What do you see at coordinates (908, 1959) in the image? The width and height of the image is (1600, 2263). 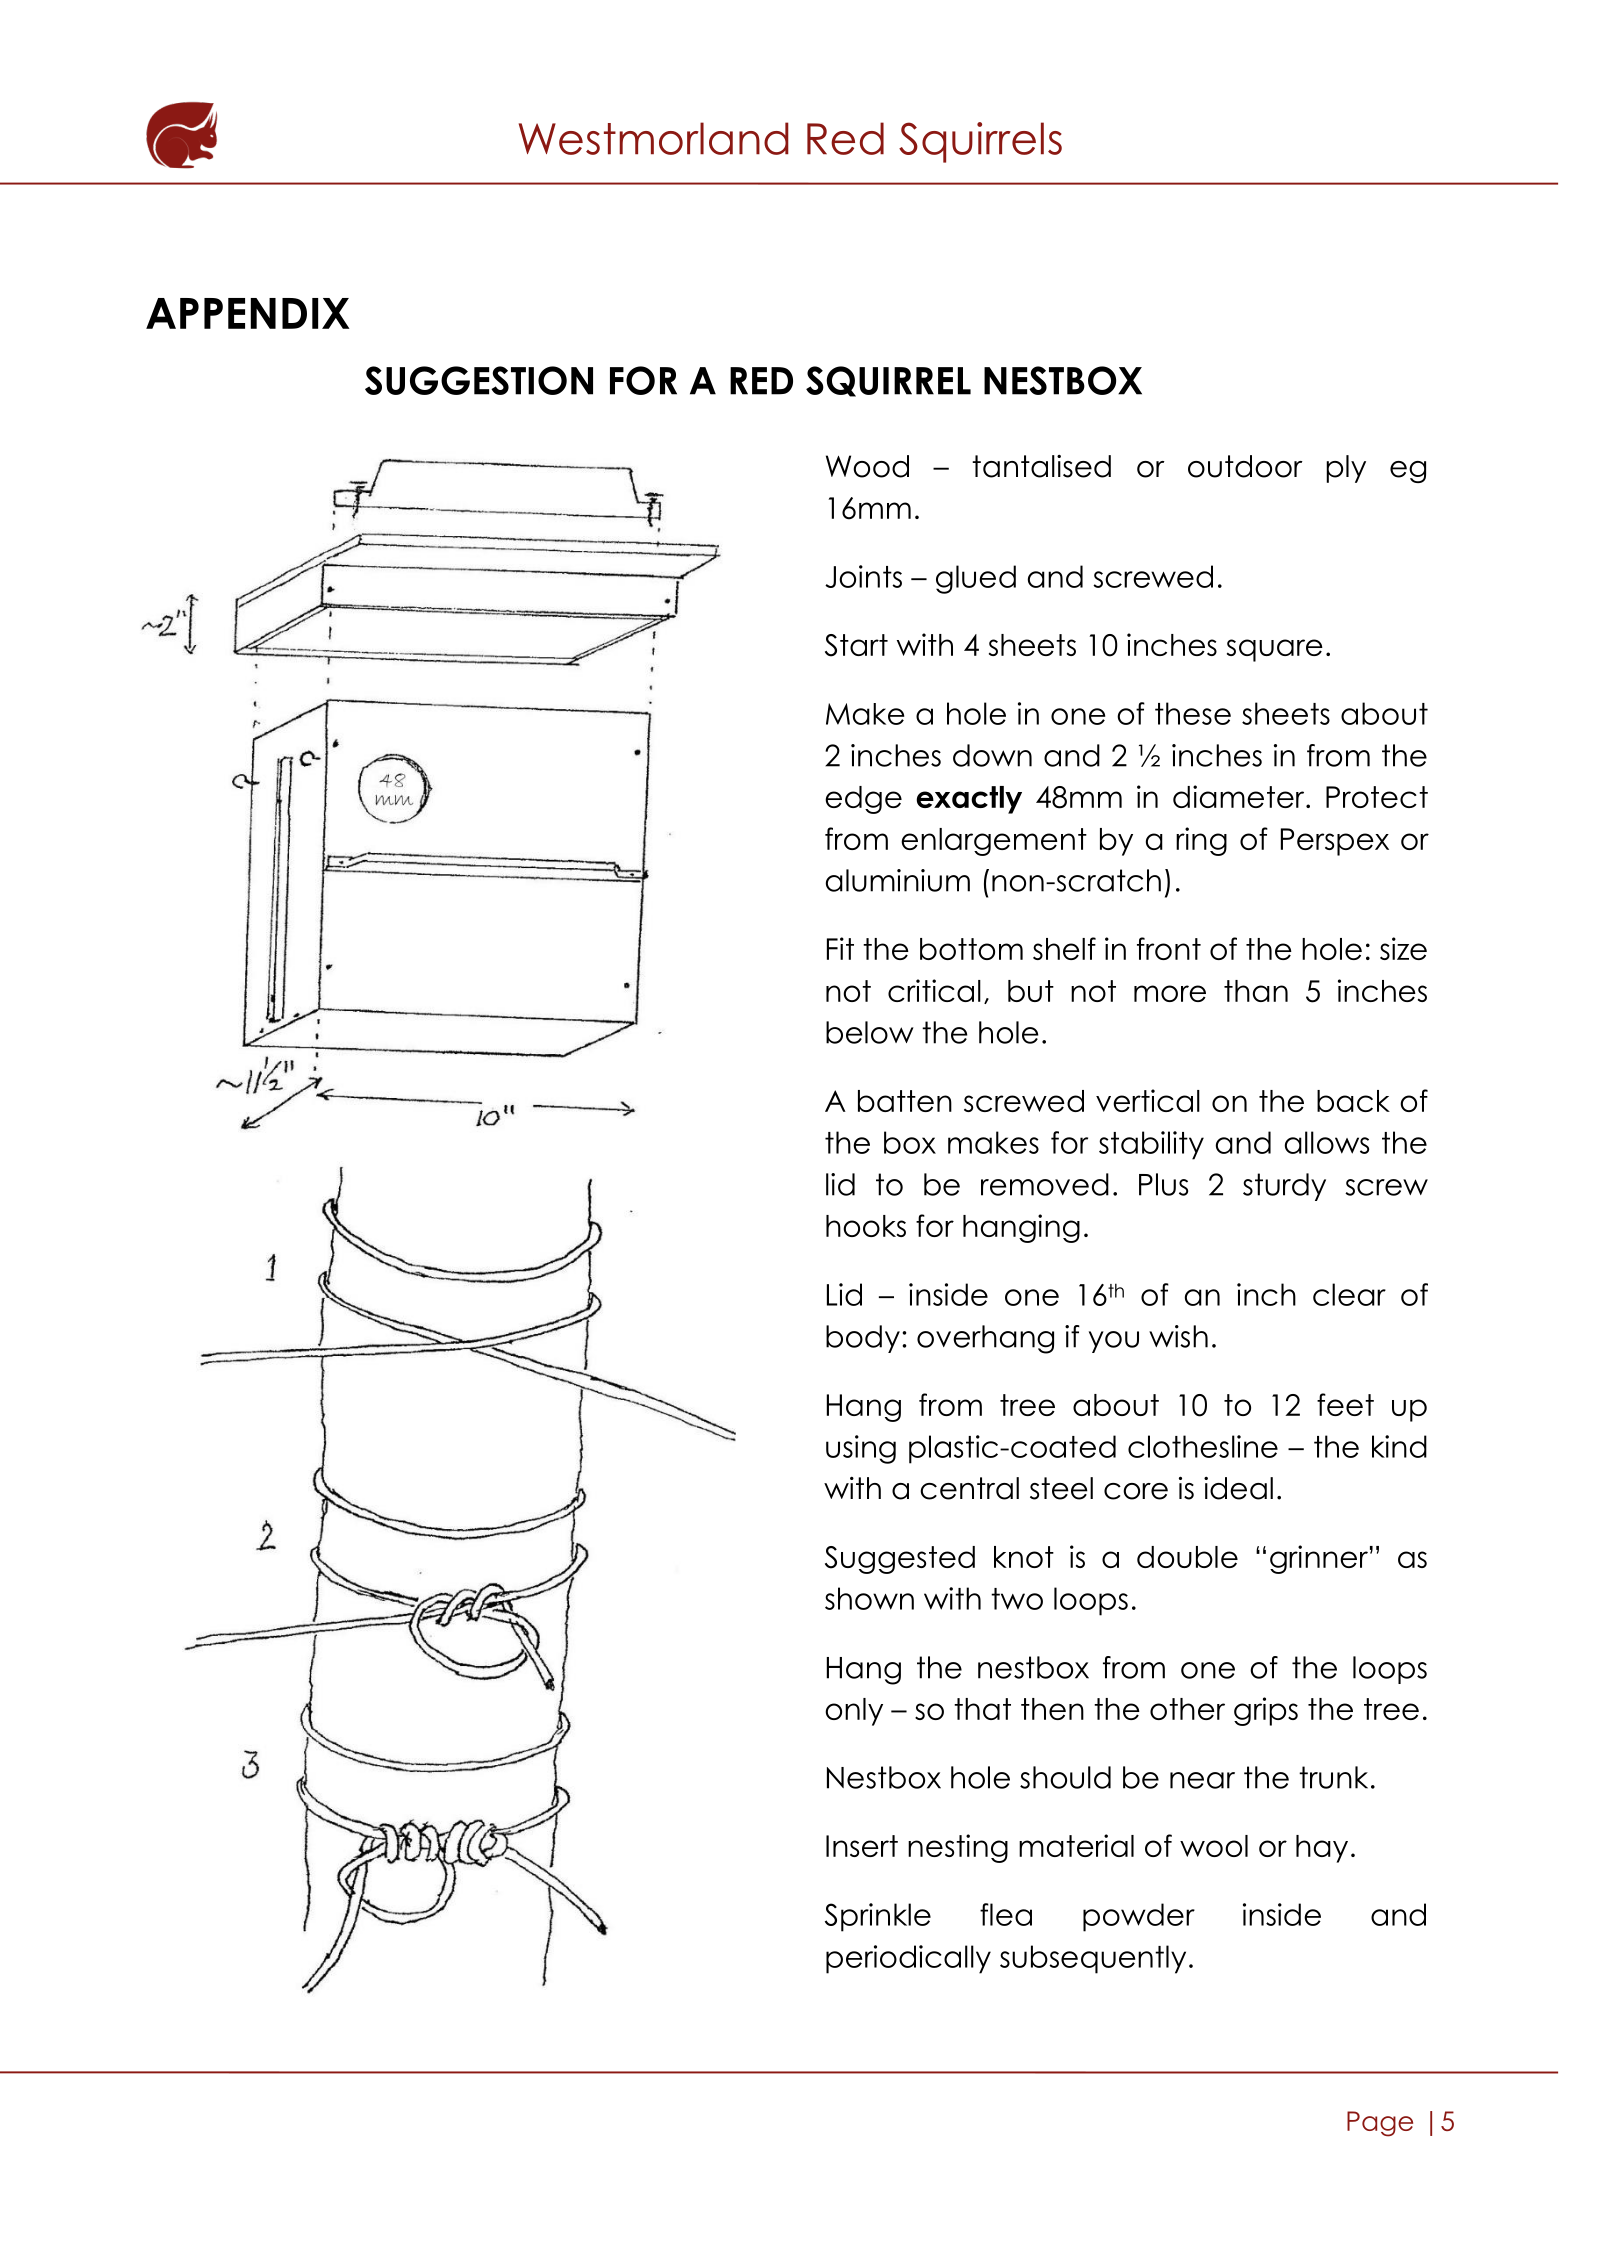 I see `periodically` at bounding box center [908, 1959].
